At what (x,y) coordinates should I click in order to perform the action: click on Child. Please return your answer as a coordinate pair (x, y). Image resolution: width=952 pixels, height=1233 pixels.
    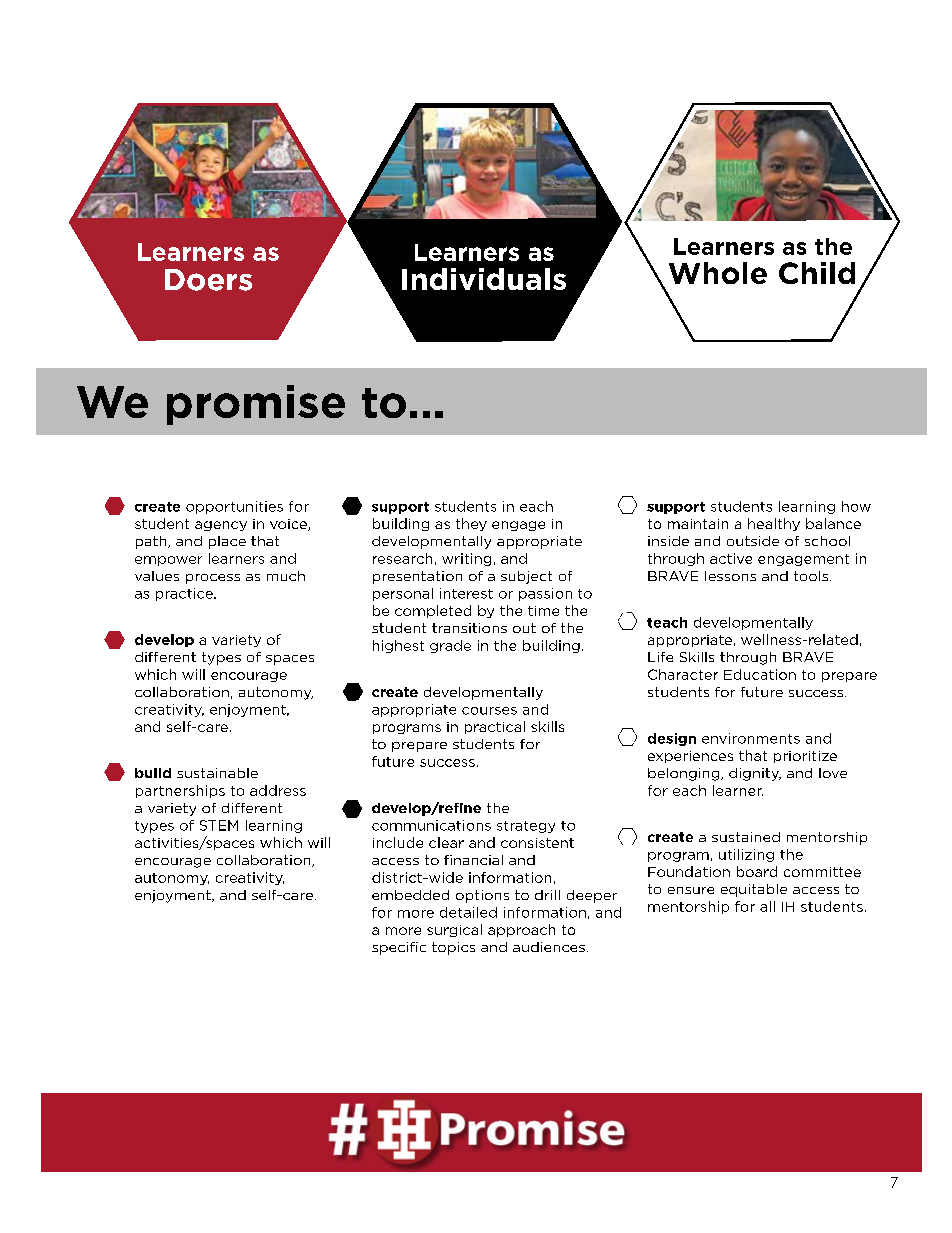
    Looking at the image, I should click on (817, 273).
